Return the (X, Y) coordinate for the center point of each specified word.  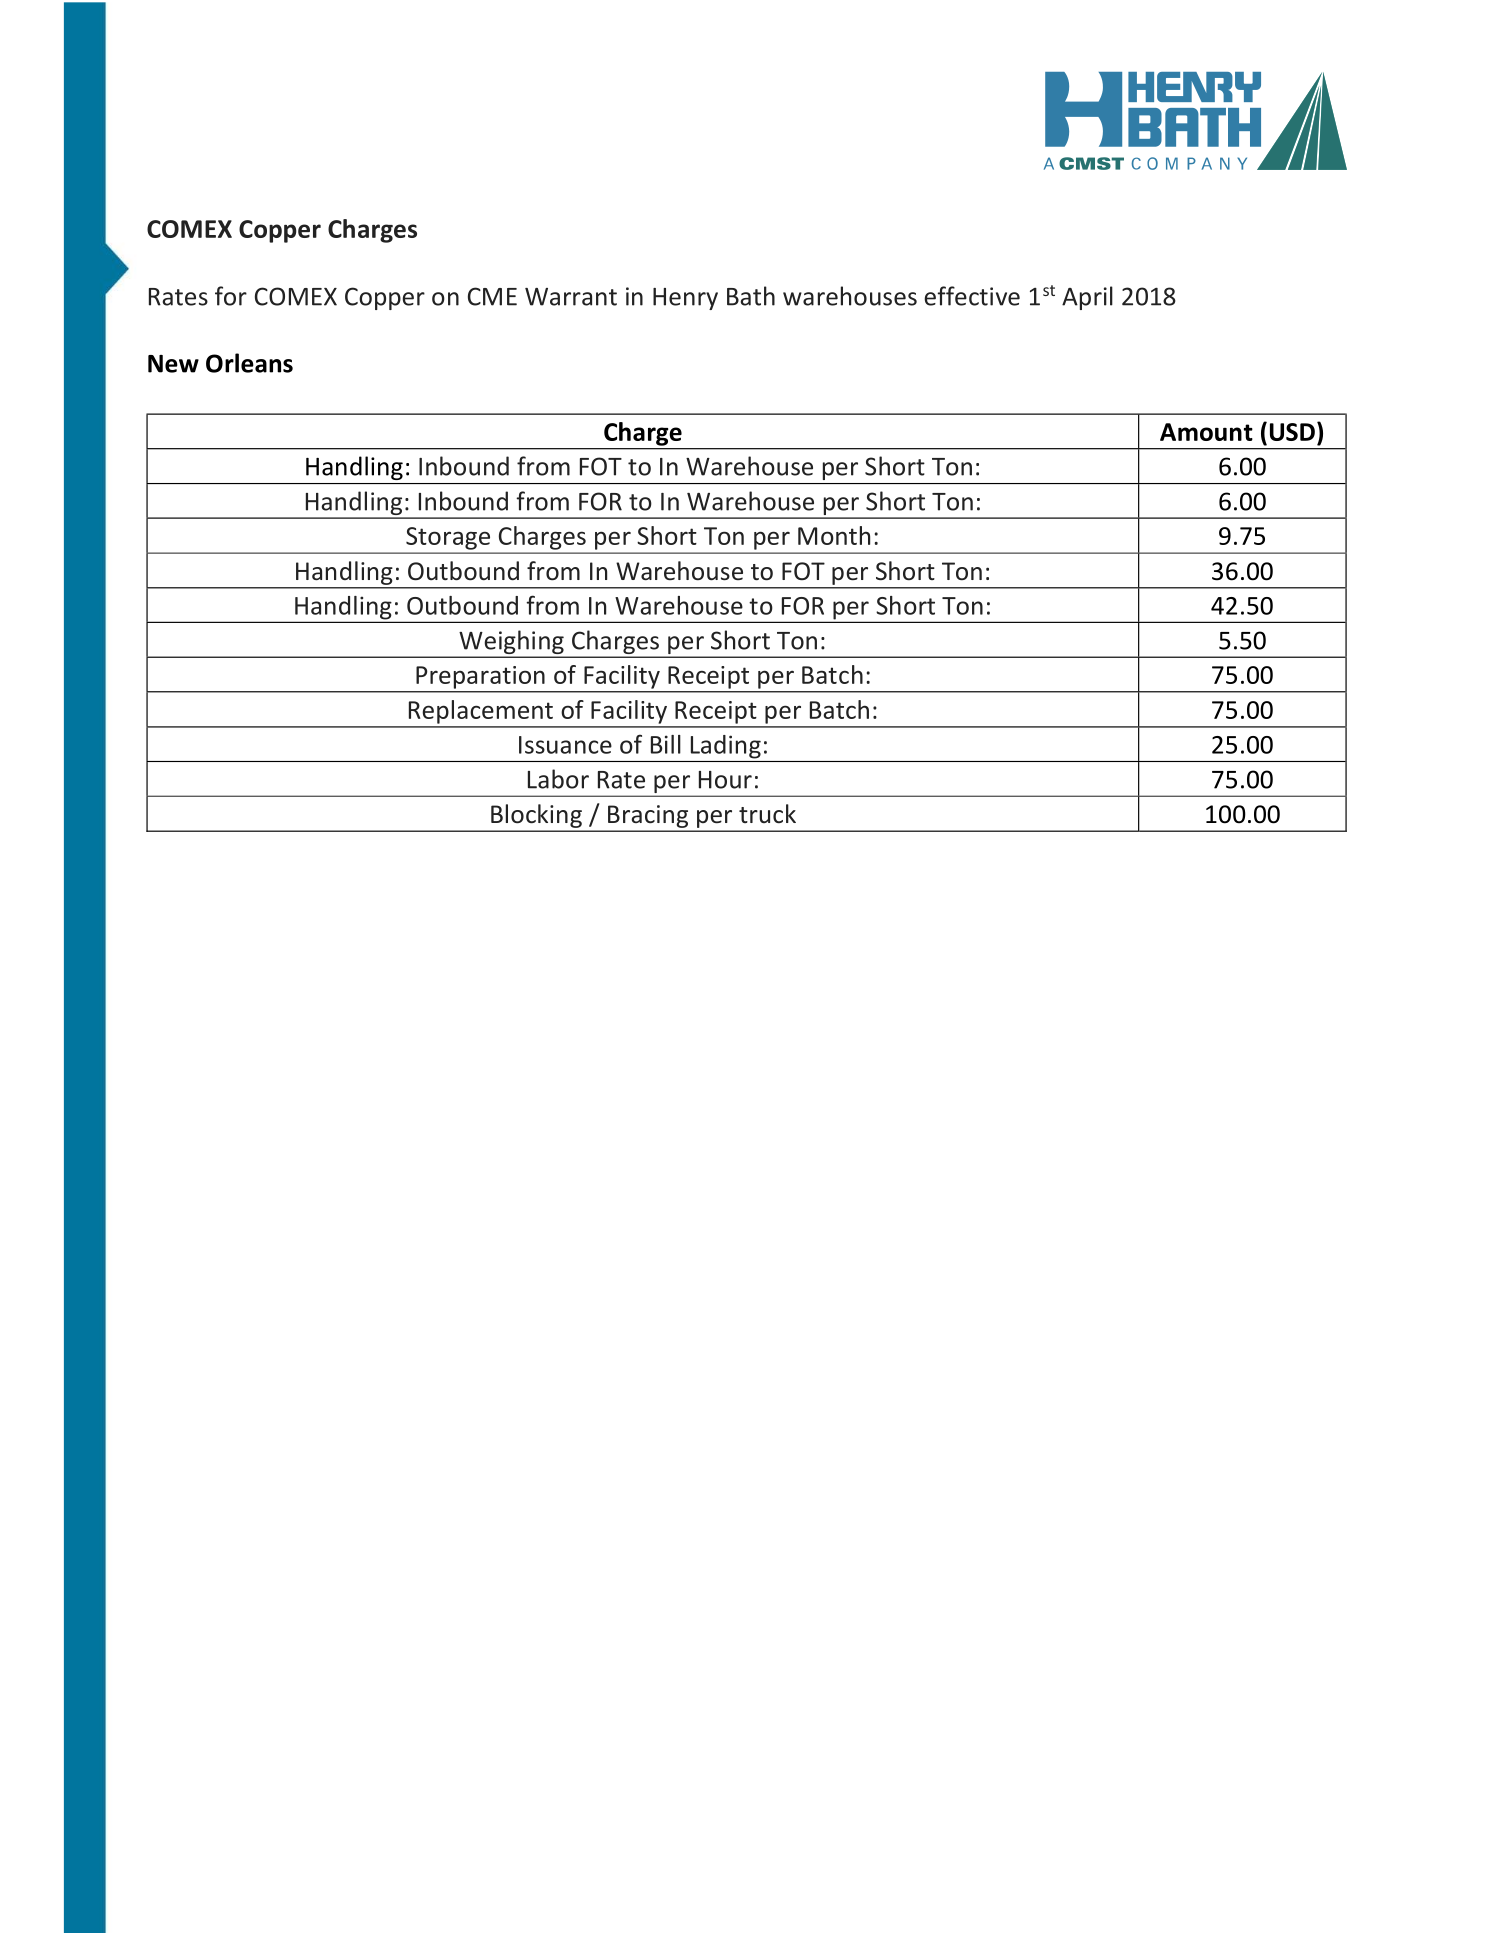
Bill (666, 744)
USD (1292, 432)
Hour (725, 780)
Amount (1206, 432)
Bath (751, 296)
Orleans (249, 363)
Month (834, 535)
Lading (726, 747)
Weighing (511, 643)
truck (767, 814)
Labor (558, 779)
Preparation (480, 677)
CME (492, 296)
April (1087, 298)
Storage (448, 538)
